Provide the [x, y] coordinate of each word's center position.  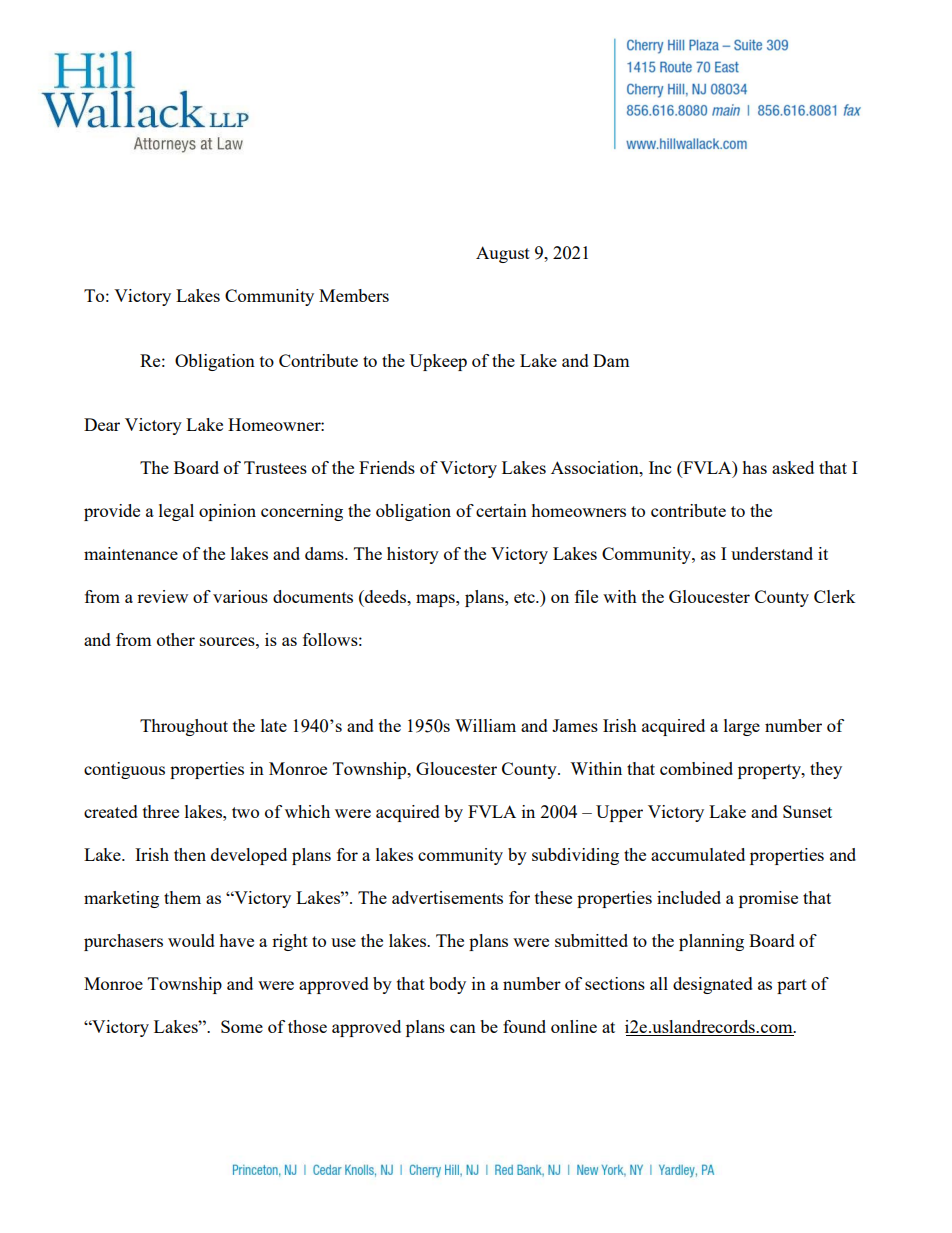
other [176, 639]
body [447, 985]
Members [354, 295]
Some [242, 1026]
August [503, 254]
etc [525, 597]
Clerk [834, 596]
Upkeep [438, 362]
